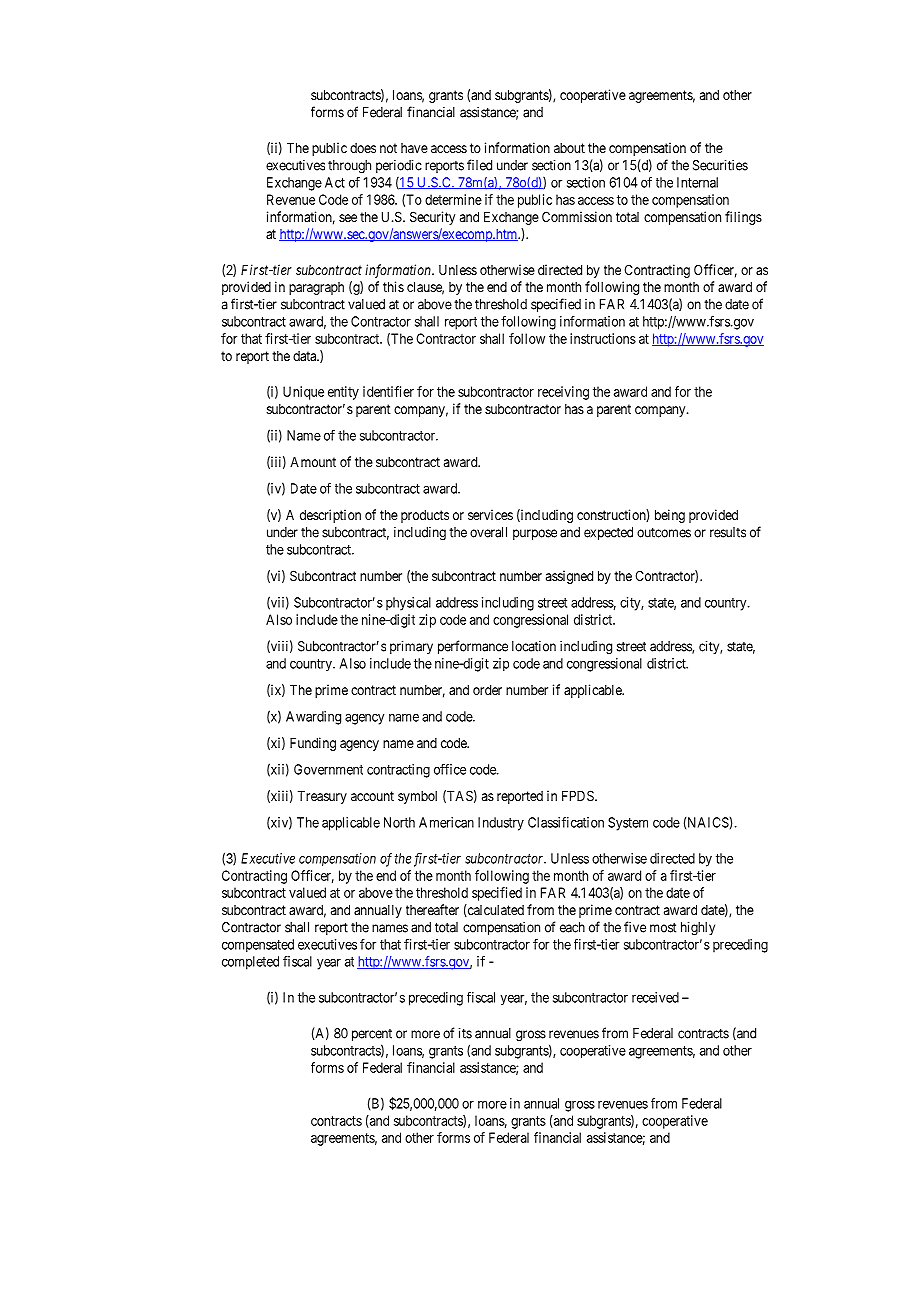 The height and width of the screenshot is (1308, 924). What do you see at coordinates (465, 1033) in the screenshot?
I see `its` at bounding box center [465, 1033].
